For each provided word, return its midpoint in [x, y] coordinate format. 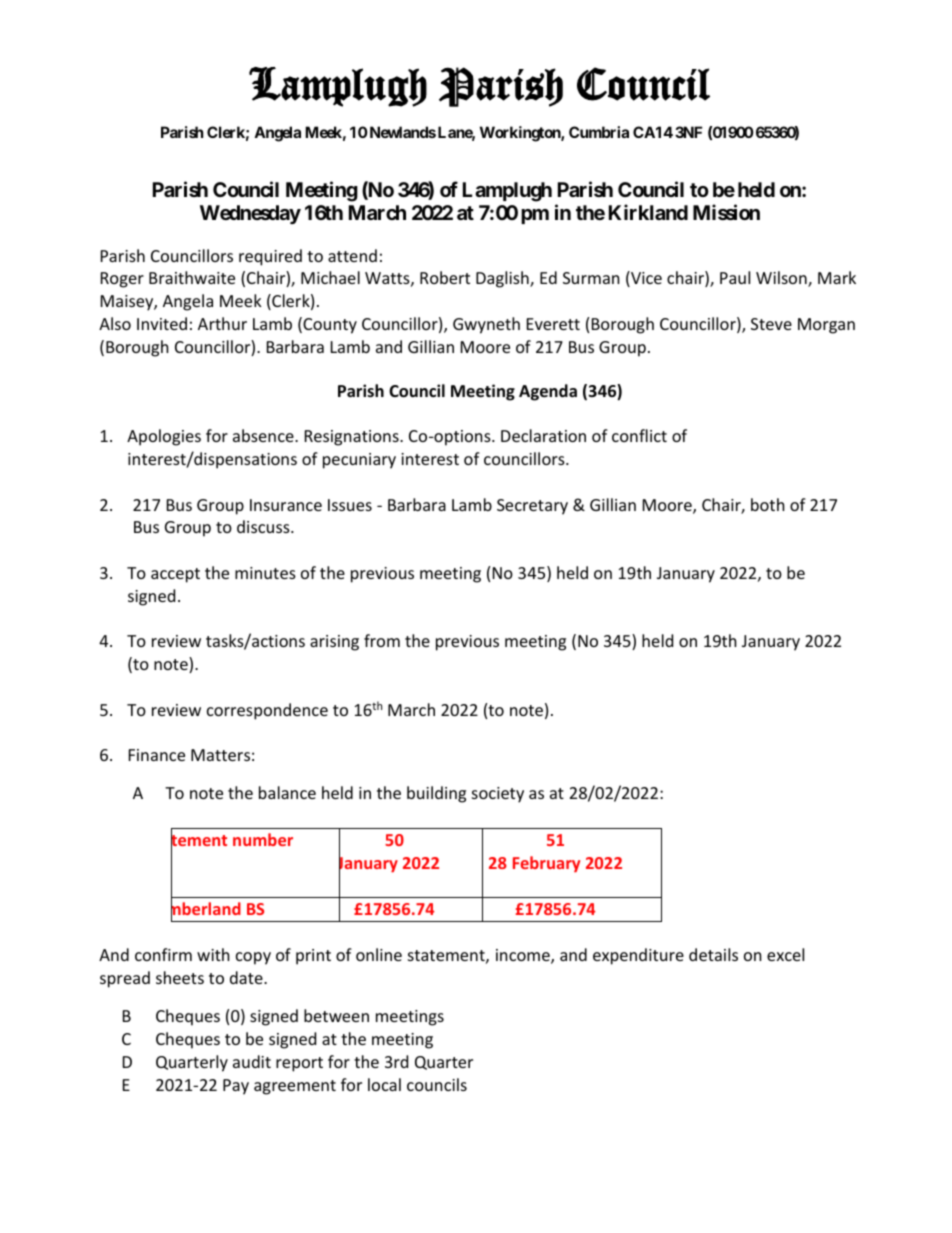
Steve [771, 324]
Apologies [164, 437]
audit [252, 1061]
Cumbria [599, 132]
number [263, 839]
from [382, 640]
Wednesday [250, 214]
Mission [726, 212]
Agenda [548, 392]
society [498, 795]
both [768, 504]
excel [785, 954]
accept [175, 575]
